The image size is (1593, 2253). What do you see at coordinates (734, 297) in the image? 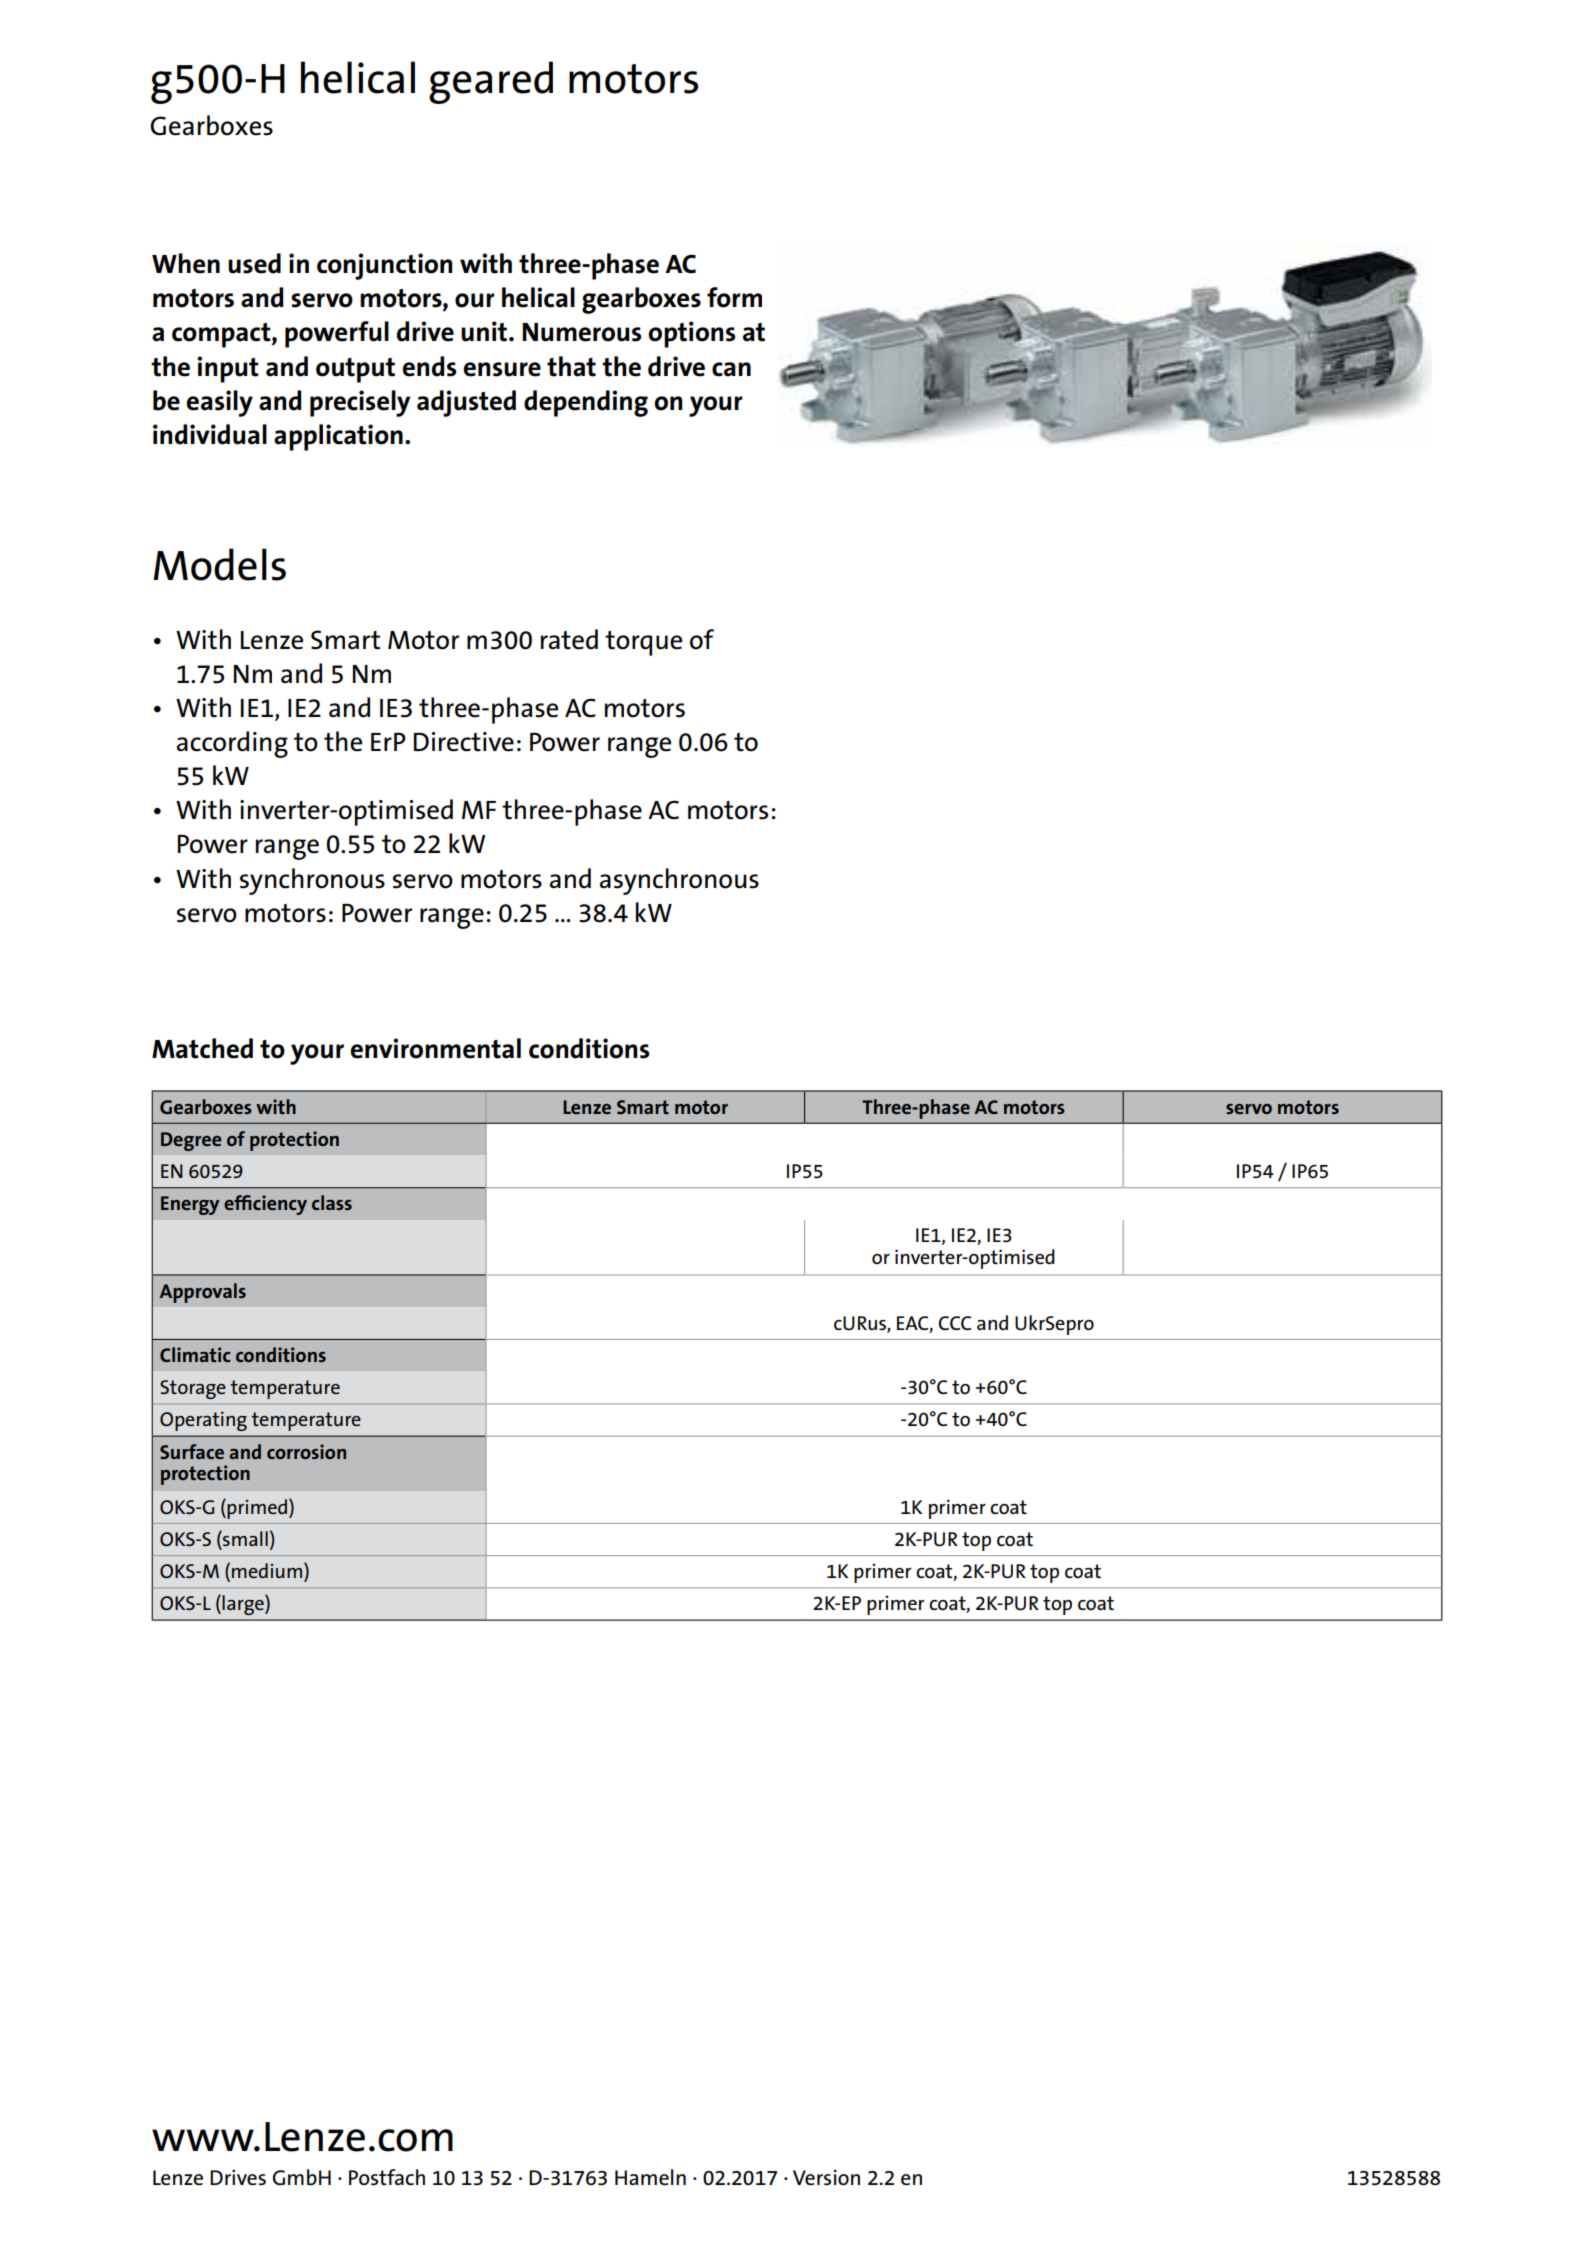
I see `form` at bounding box center [734, 297].
